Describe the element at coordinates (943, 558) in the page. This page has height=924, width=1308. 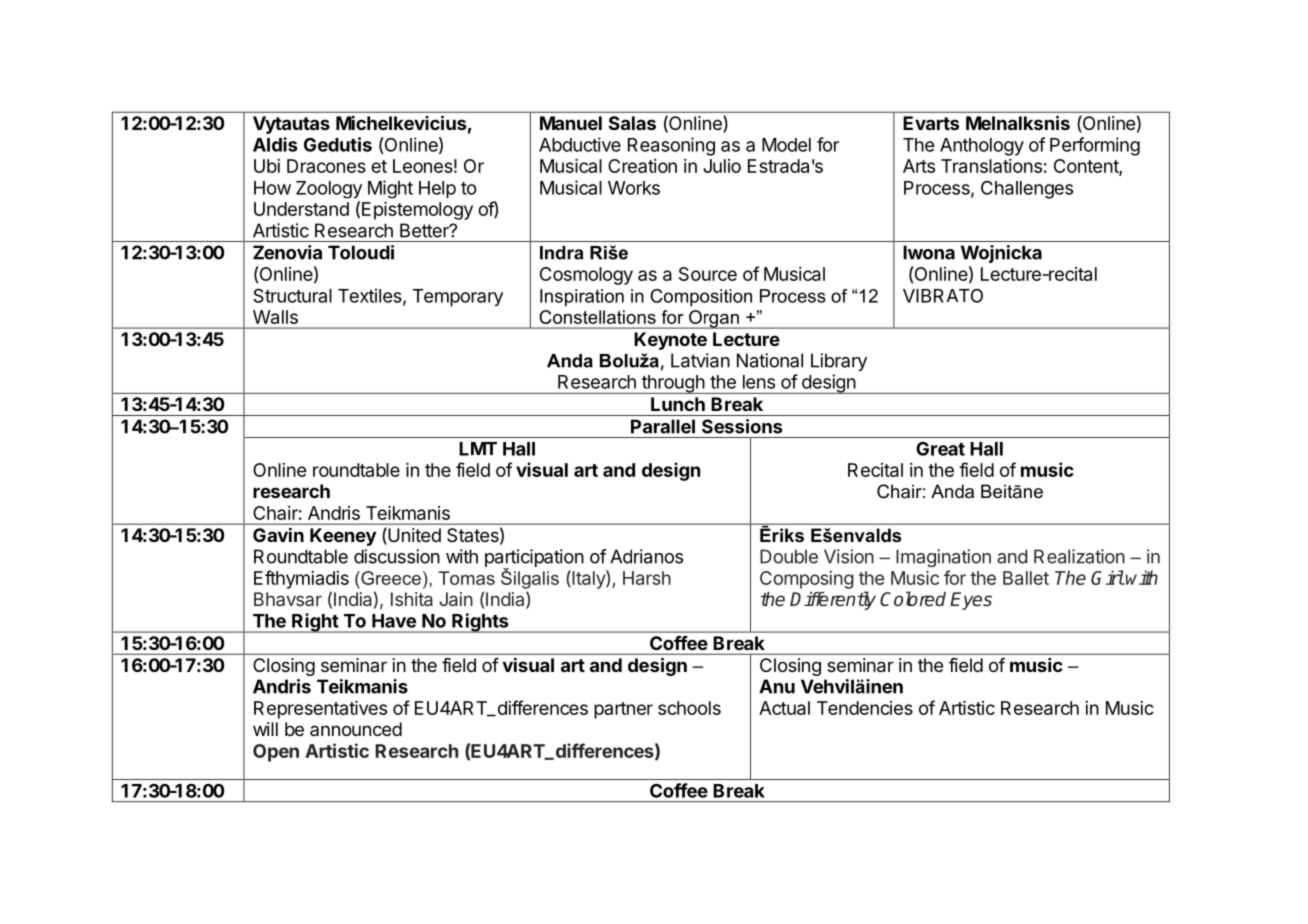
I see `Imagination` at that location.
